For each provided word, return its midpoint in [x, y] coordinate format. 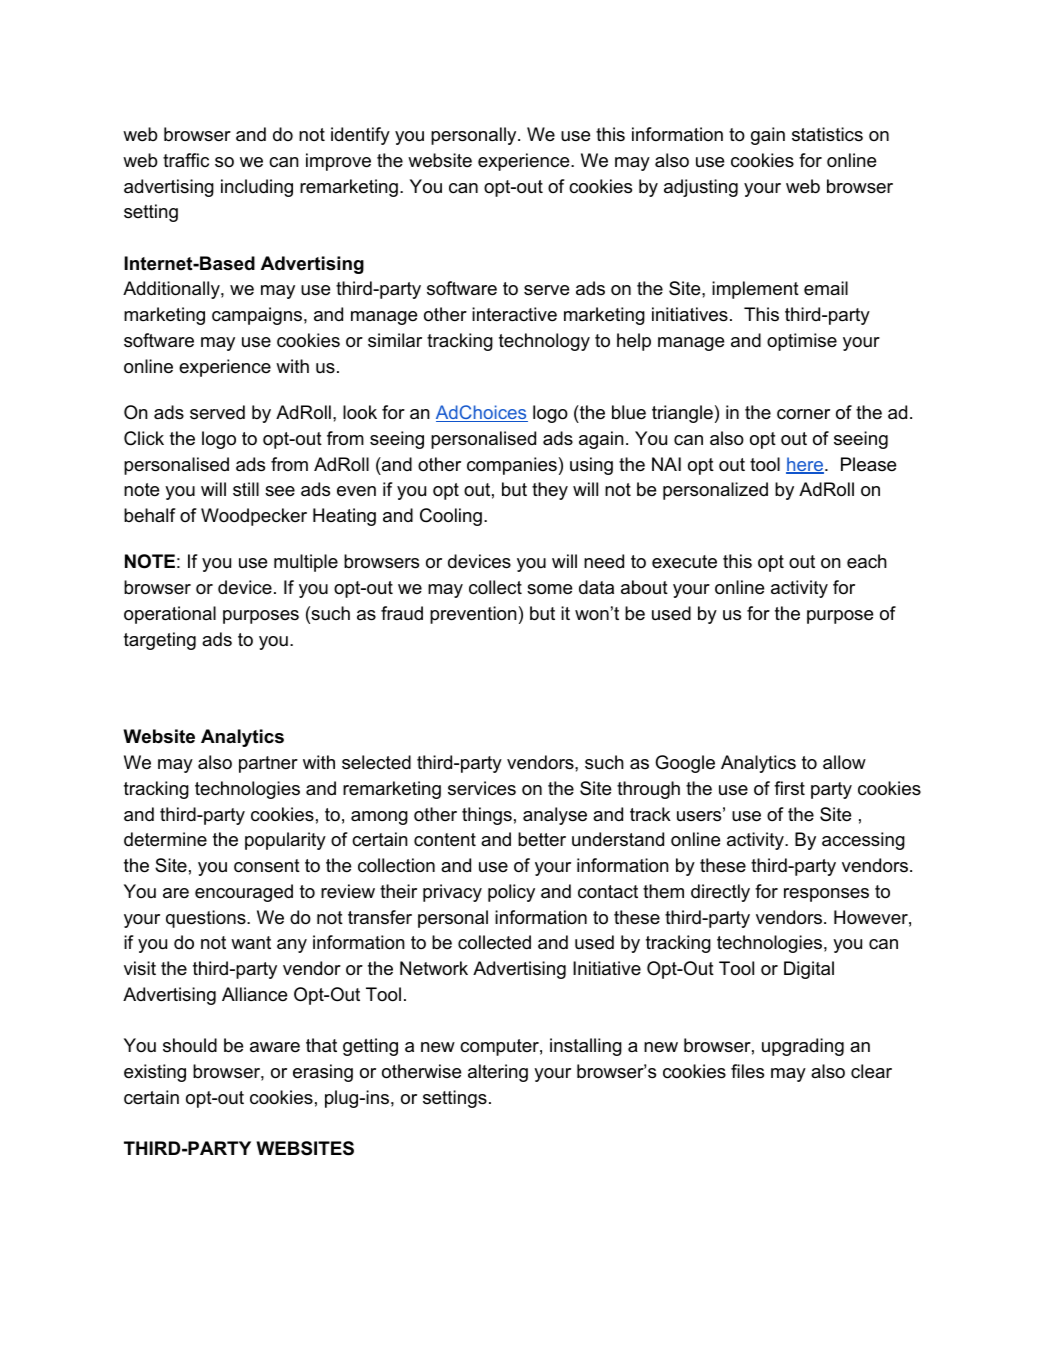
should [190, 1045]
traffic [186, 160]
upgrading [803, 1047]
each [867, 561]
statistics [827, 134]
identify [360, 136]
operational [170, 615]
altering [498, 1073]
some [549, 589]
